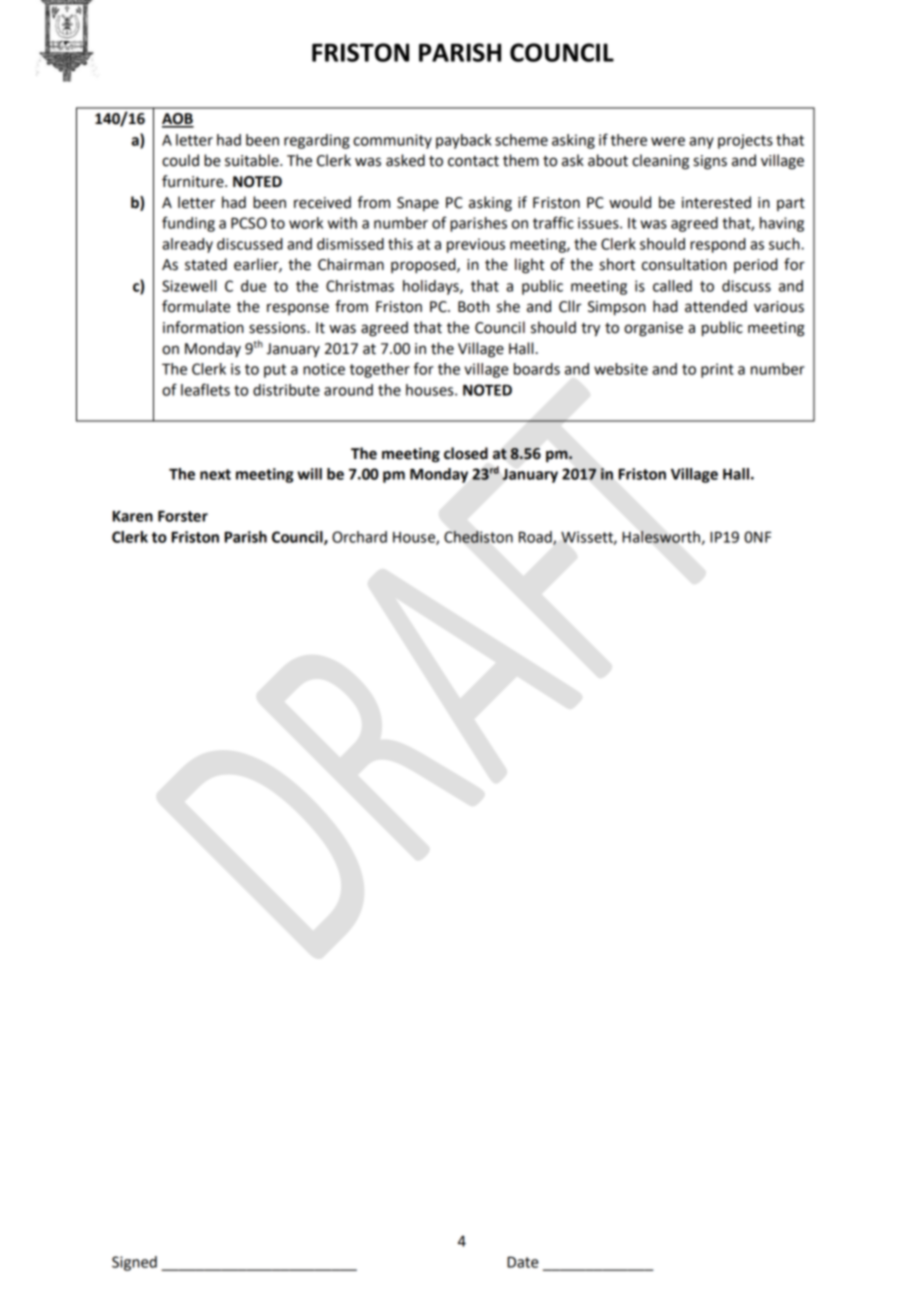  I want to click on Karen, so click(133, 516).
